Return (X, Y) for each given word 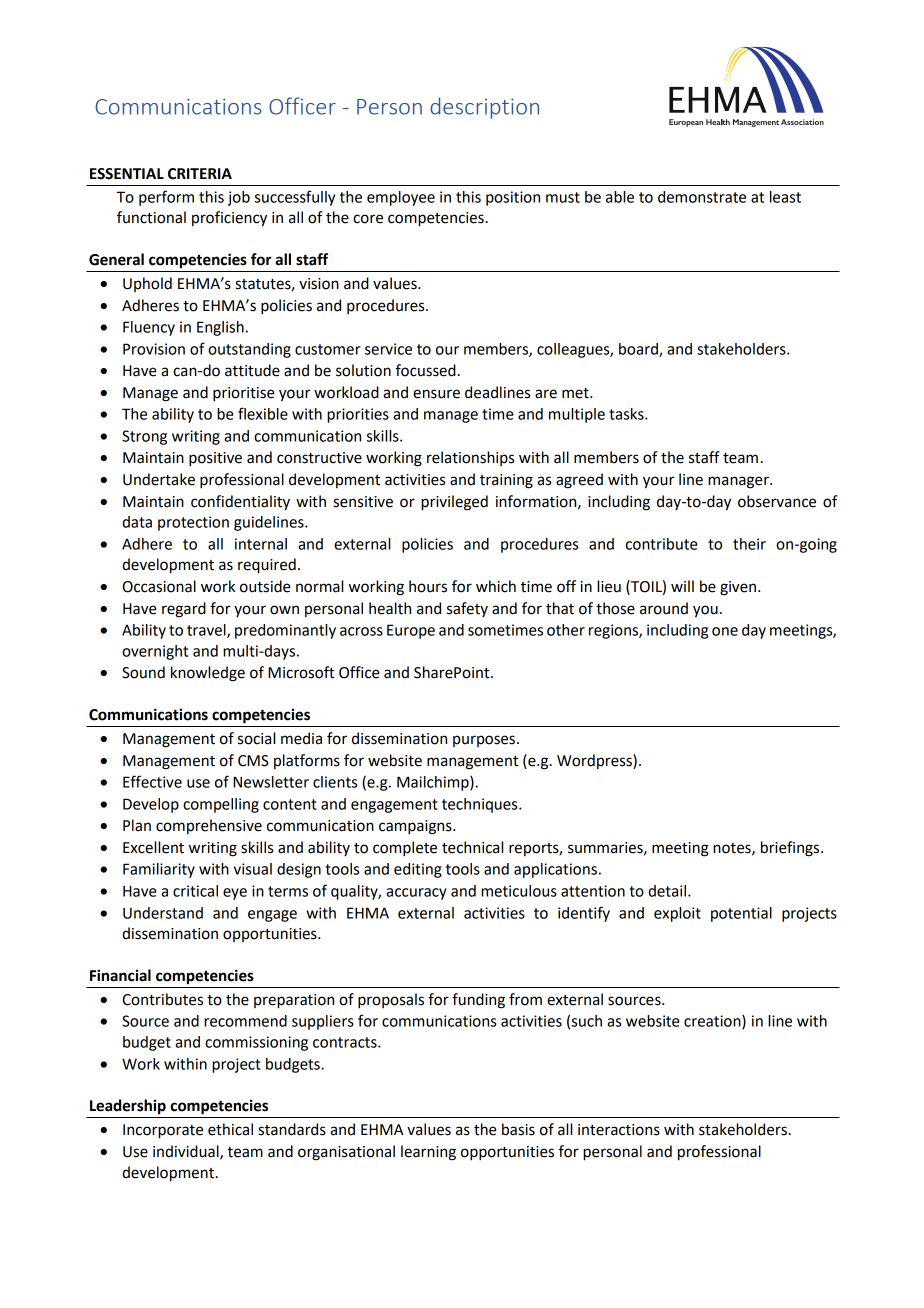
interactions (619, 1130)
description (484, 108)
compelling (221, 805)
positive (215, 459)
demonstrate (702, 197)
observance (777, 501)
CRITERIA (200, 174)
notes (733, 849)
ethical (230, 1129)
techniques (481, 805)
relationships (470, 458)
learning (428, 1153)
